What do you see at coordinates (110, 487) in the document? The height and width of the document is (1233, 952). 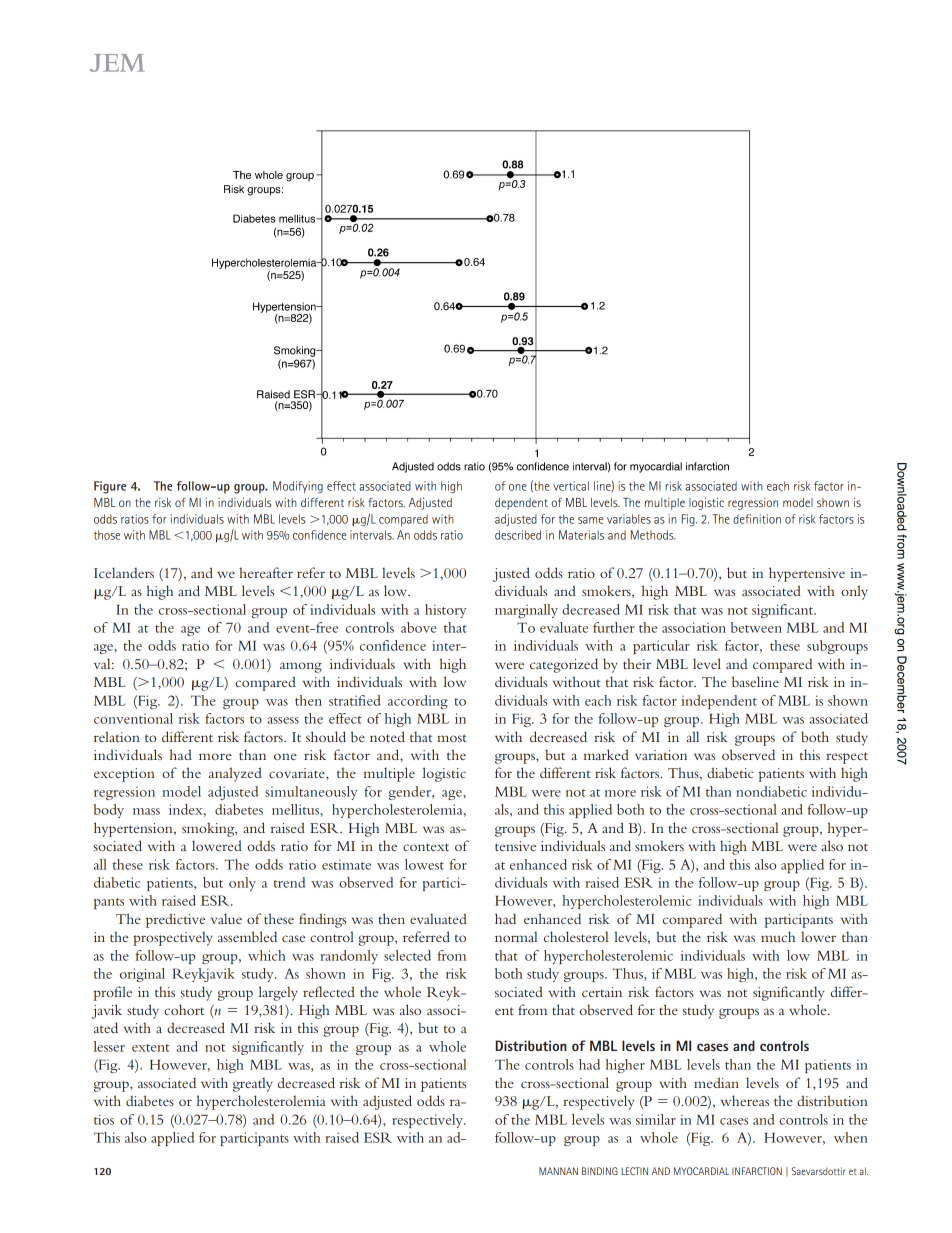 I see `Figure` at bounding box center [110, 487].
